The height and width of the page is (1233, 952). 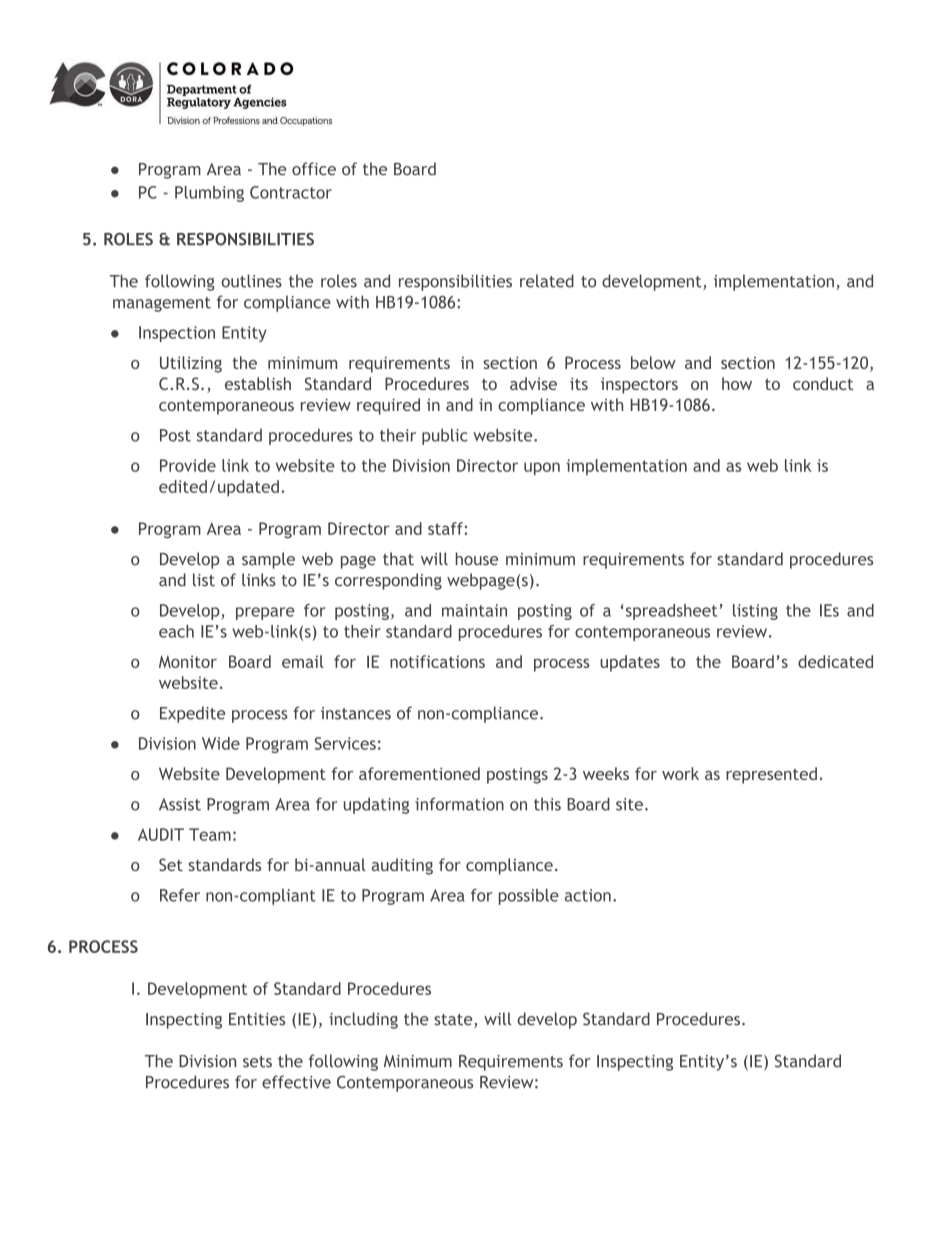 I want to click on related, so click(x=547, y=281).
